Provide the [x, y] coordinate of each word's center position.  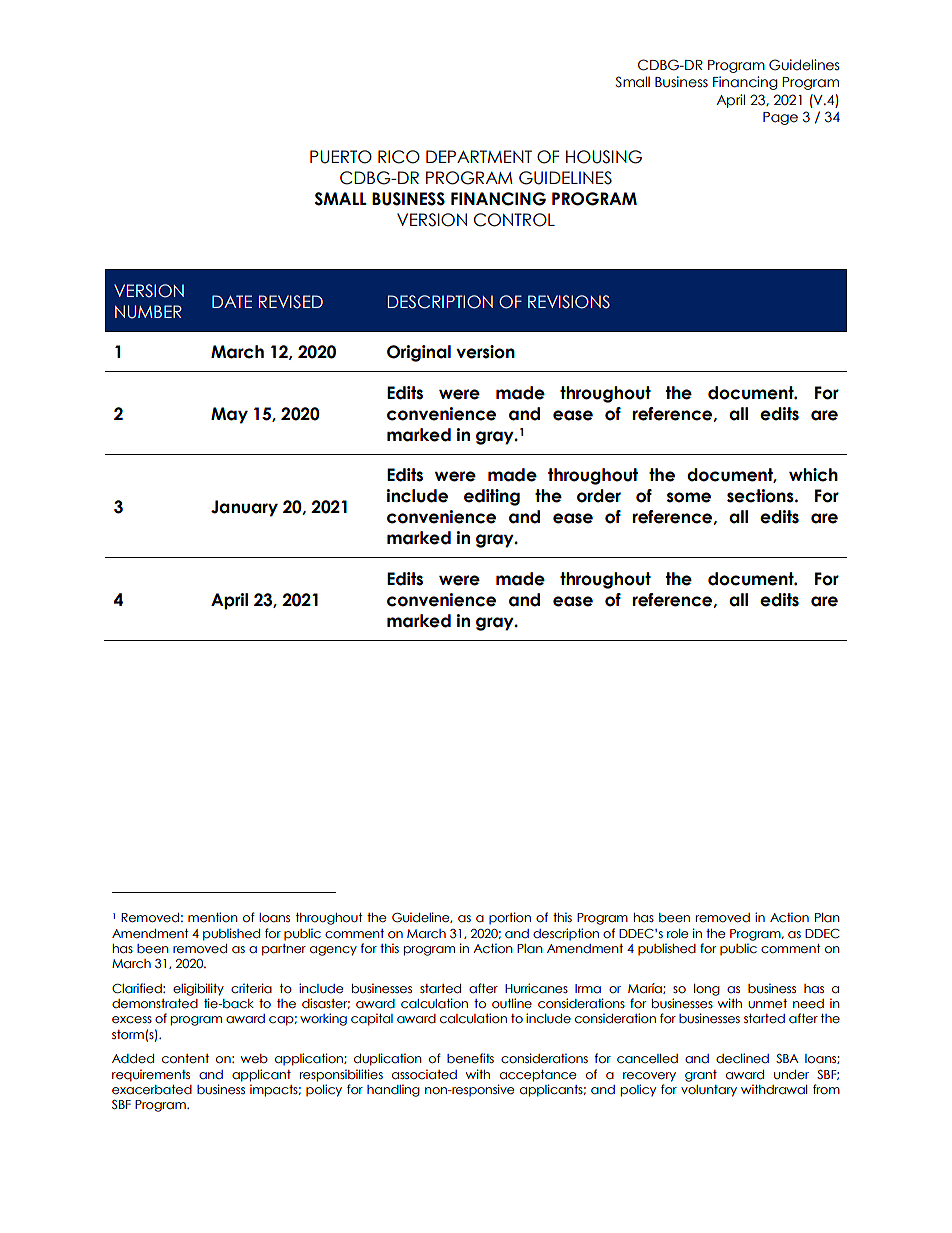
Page [780, 118]
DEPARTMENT [479, 156]
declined [742, 1058]
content [185, 1059]
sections [761, 496]
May [229, 415]
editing [492, 497]
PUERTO [341, 157]
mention [213, 917]
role [677, 934]
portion [510, 918]
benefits [470, 1058]
